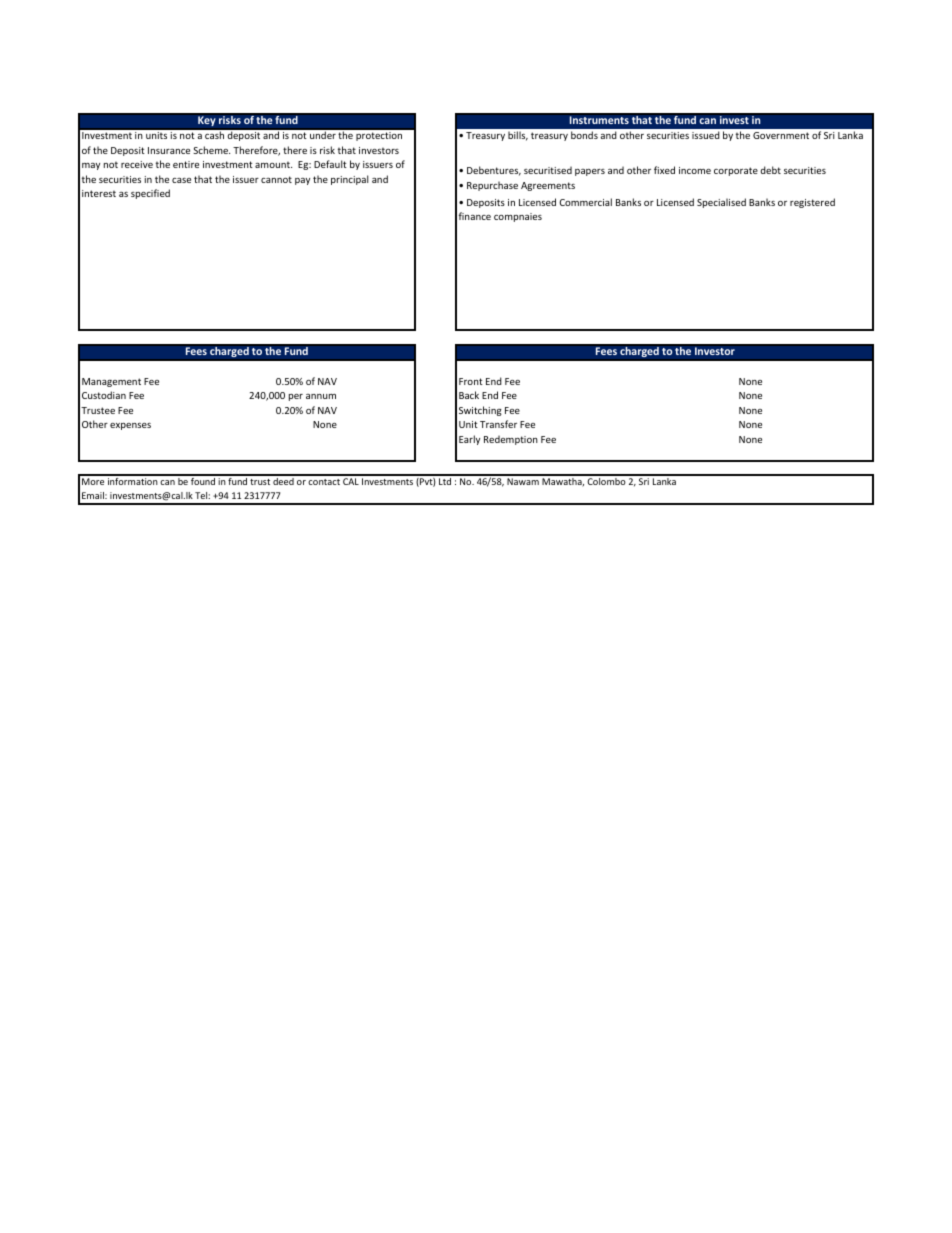 The height and width of the image is (1233, 952). Describe the element at coordinates (812, 203) in the image. I see `registered` at that location.
